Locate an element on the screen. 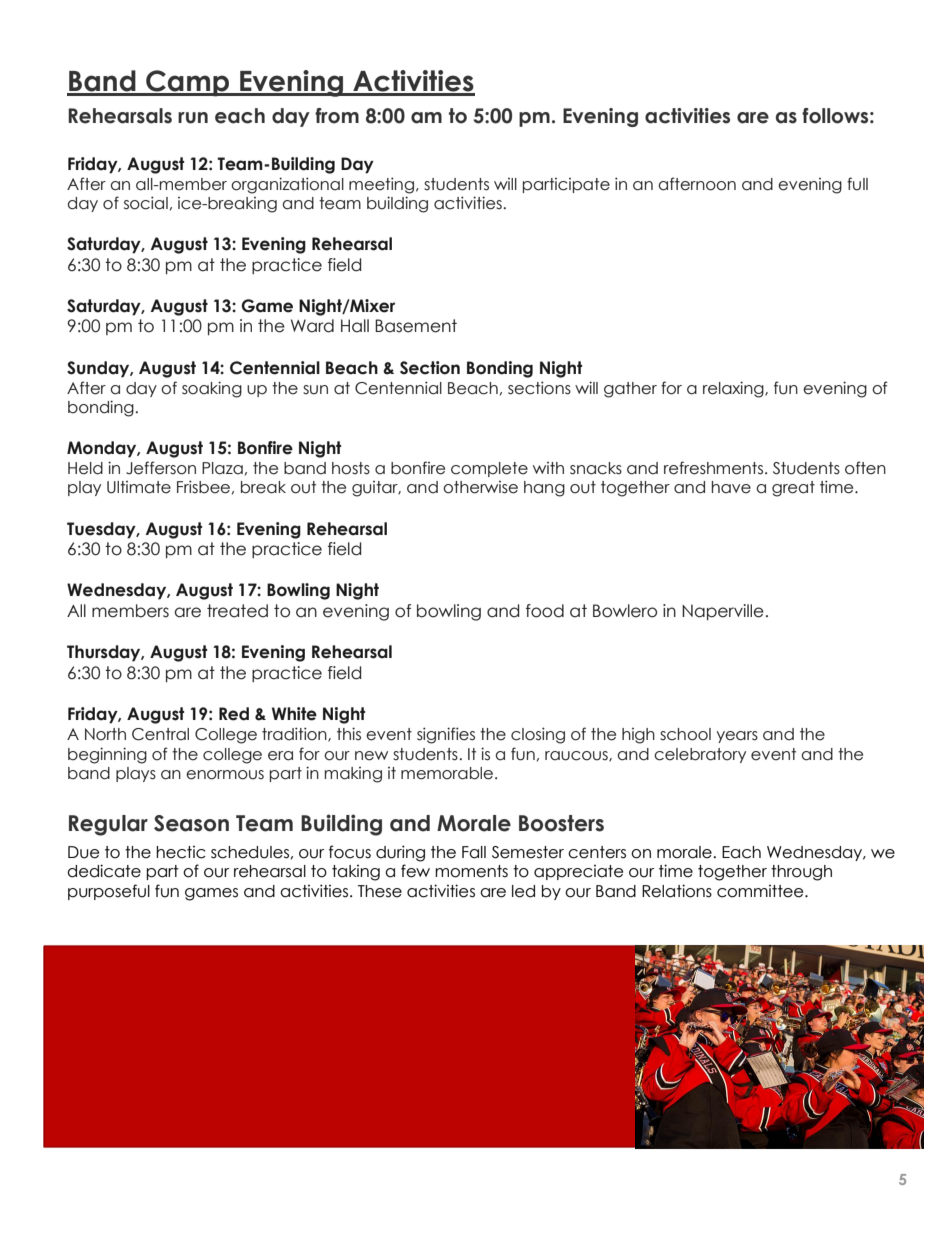 This screenshot has height=1233, width=952. moments is located at coordinates (471, 871).
